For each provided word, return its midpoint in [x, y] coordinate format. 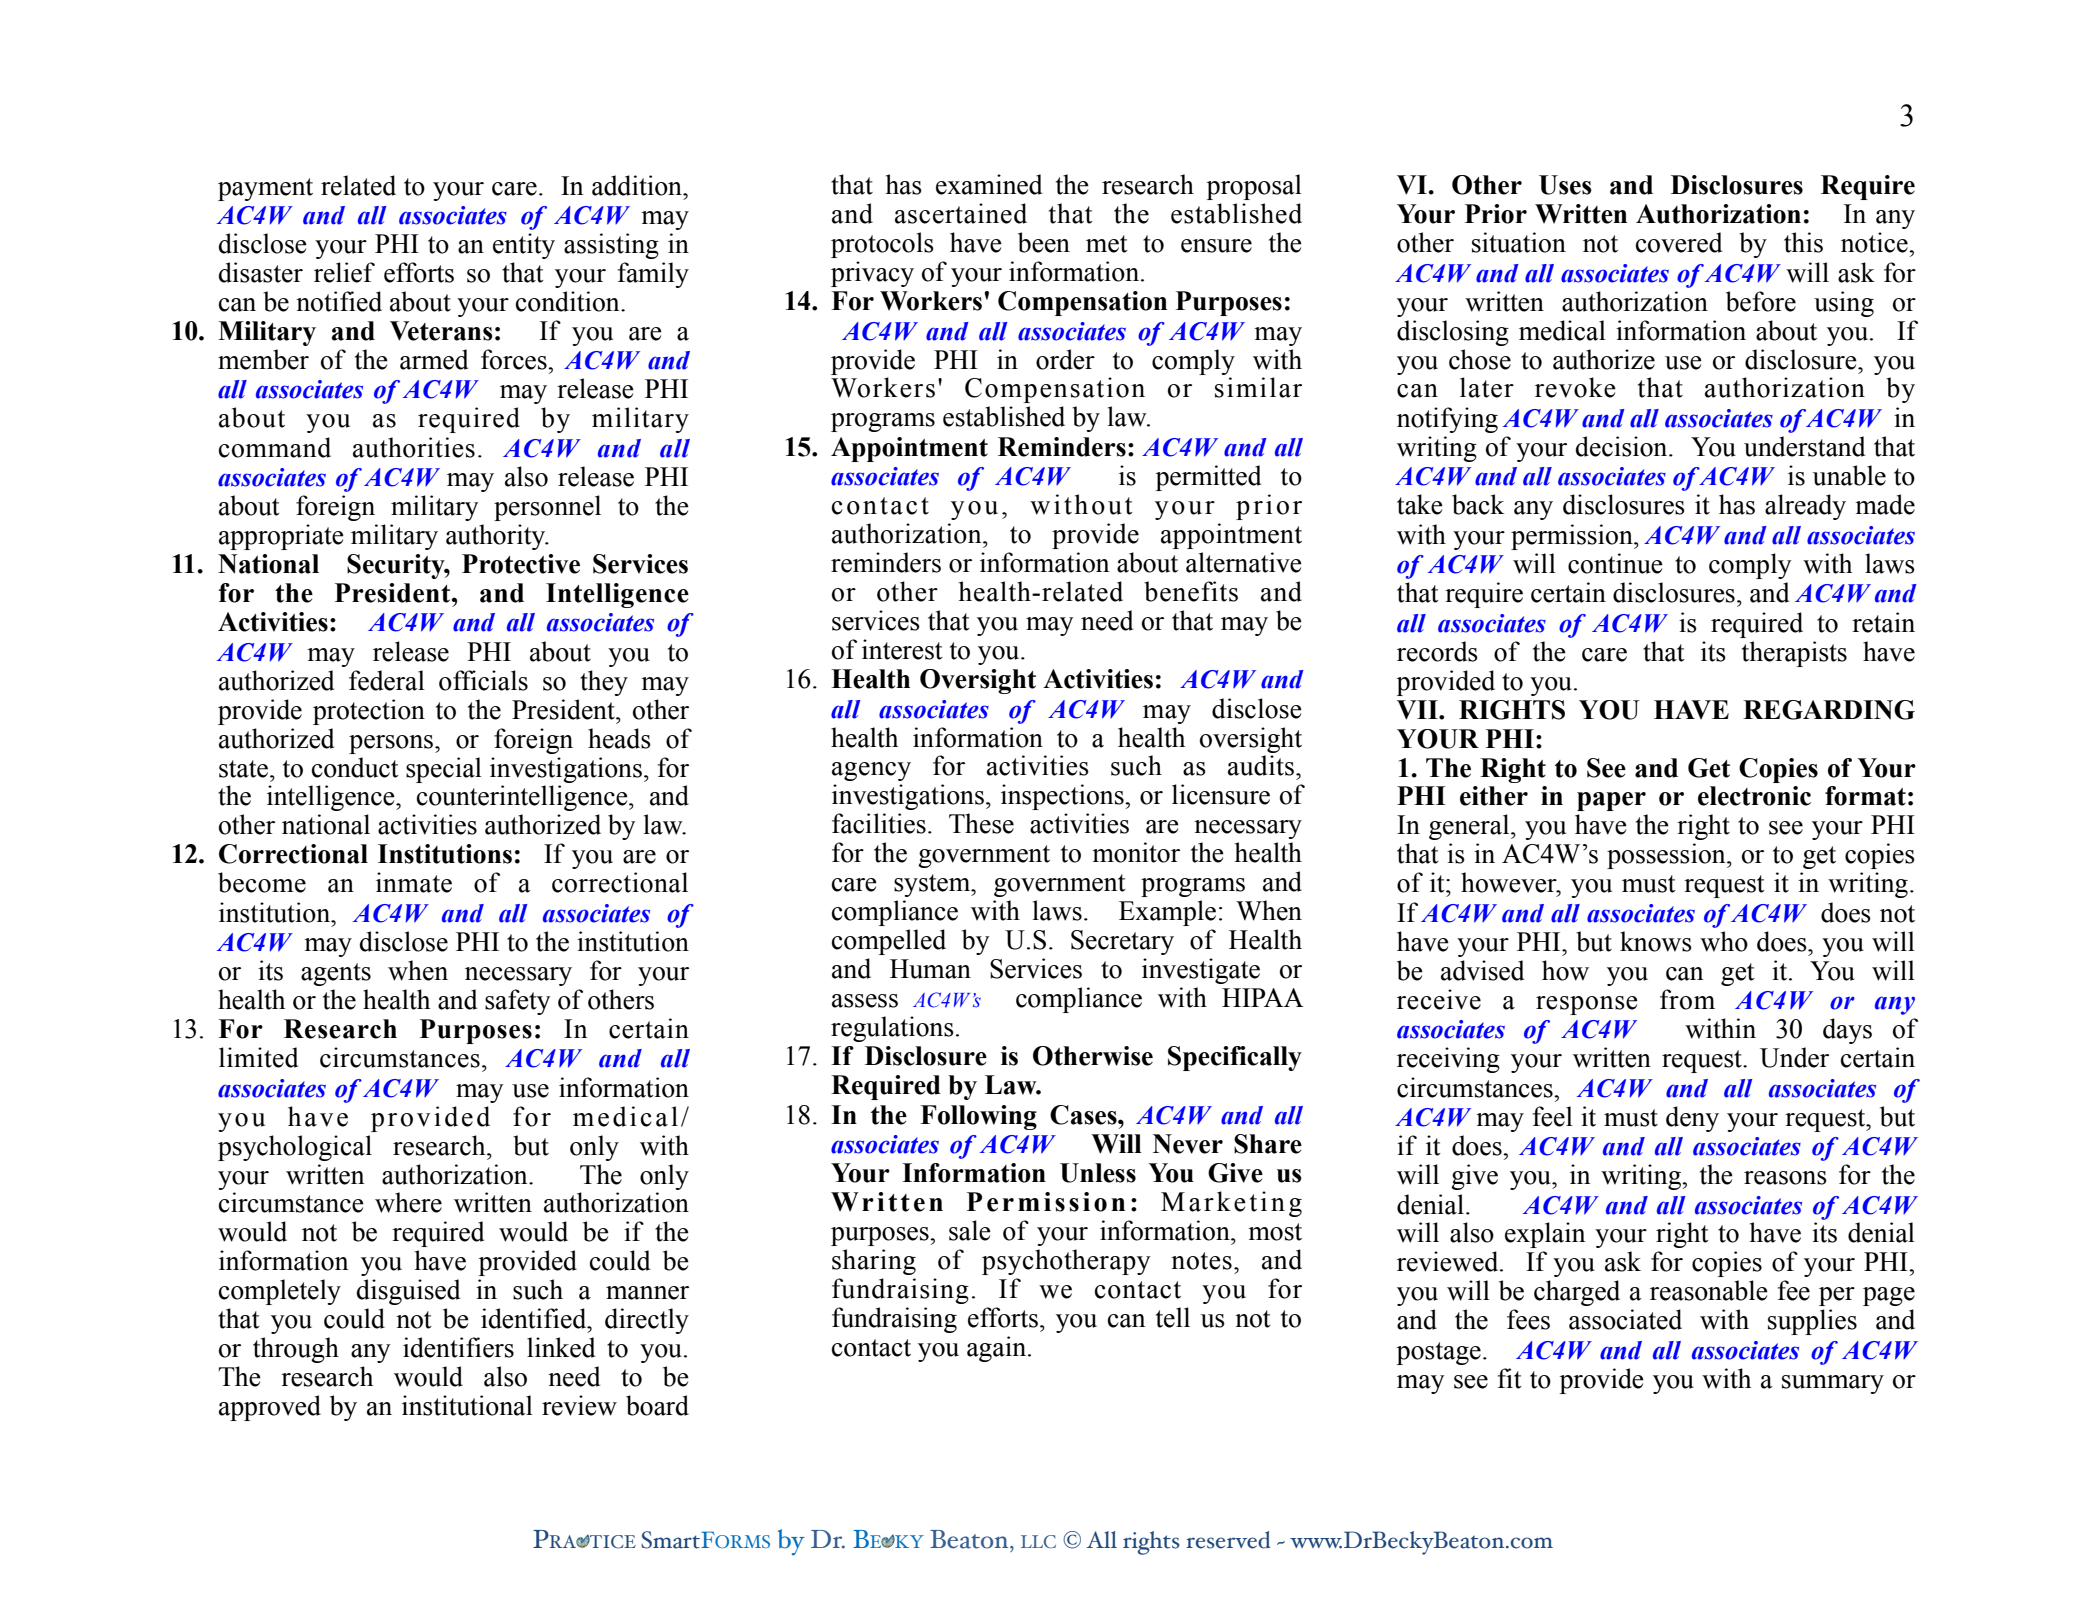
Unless [1098, 1173]
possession [1667, 856]
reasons [1785, 1178]
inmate [414, 882]
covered [1679, 242]
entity [524, 246]
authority [497, 537]
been [1044, 242]
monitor [1136, 852]
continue [1615, 563]
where [408, 1202]
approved [270, 1408]
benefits [1191, 591]
